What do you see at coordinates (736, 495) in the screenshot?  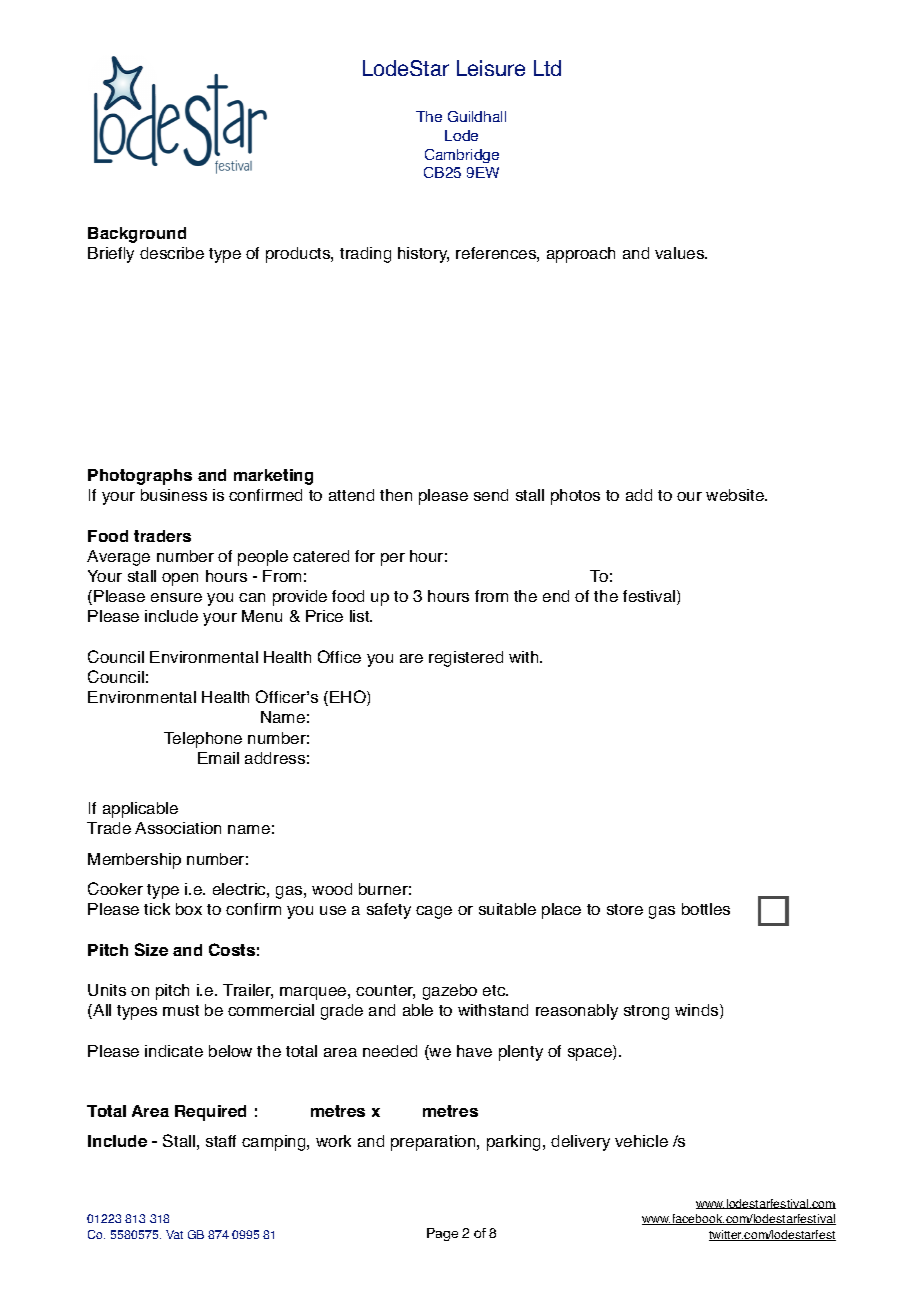 I see `website` at bounding box center [736, 495].
